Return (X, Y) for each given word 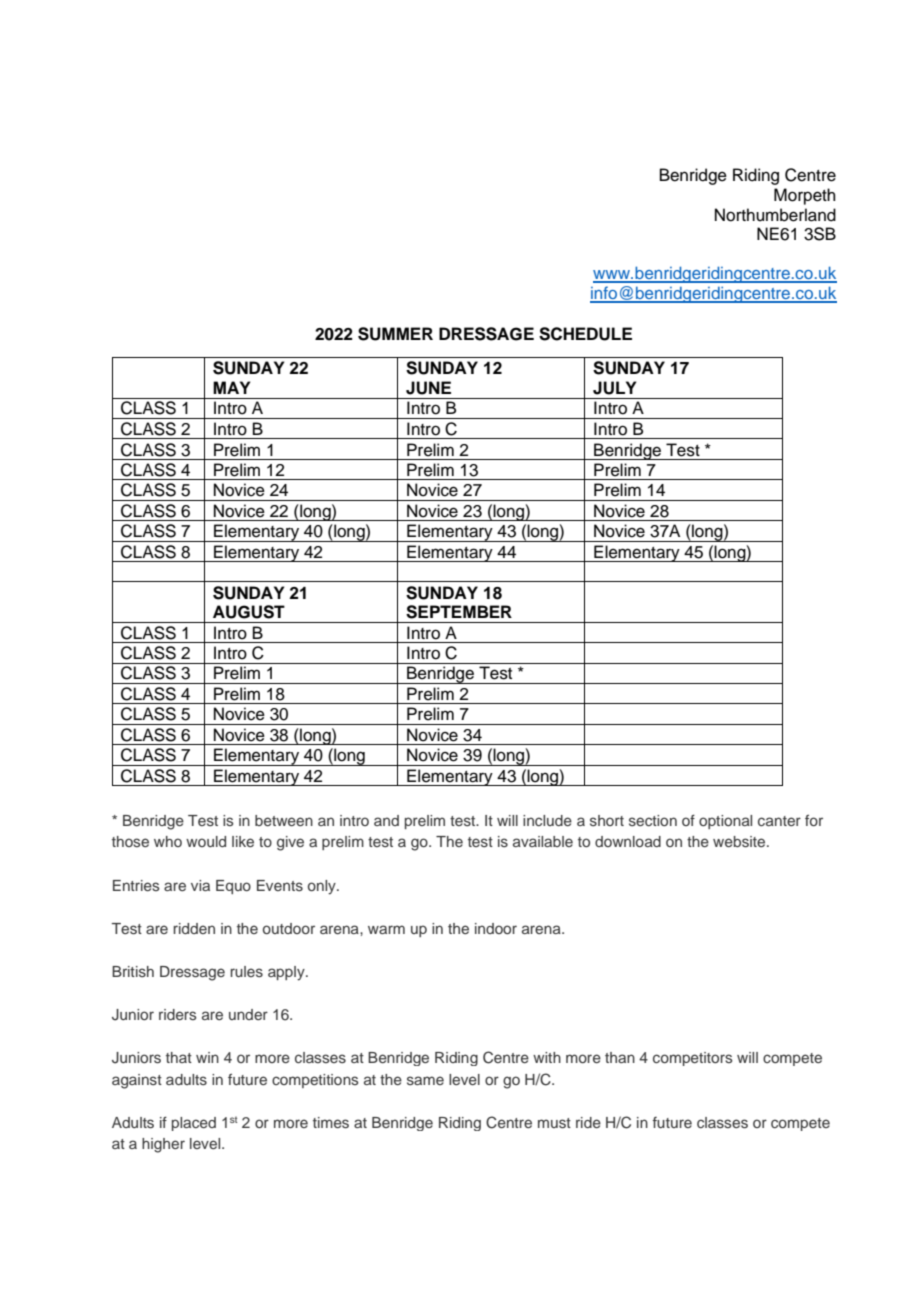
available (543, 841)
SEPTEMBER (459, 612)
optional (725, 822)
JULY (614, 388)
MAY (231, 387)
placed (194, 1124)
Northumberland (775, 215)
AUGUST (249, 612)
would (206, 841)
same (425, 1080)
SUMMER (395, 334)
